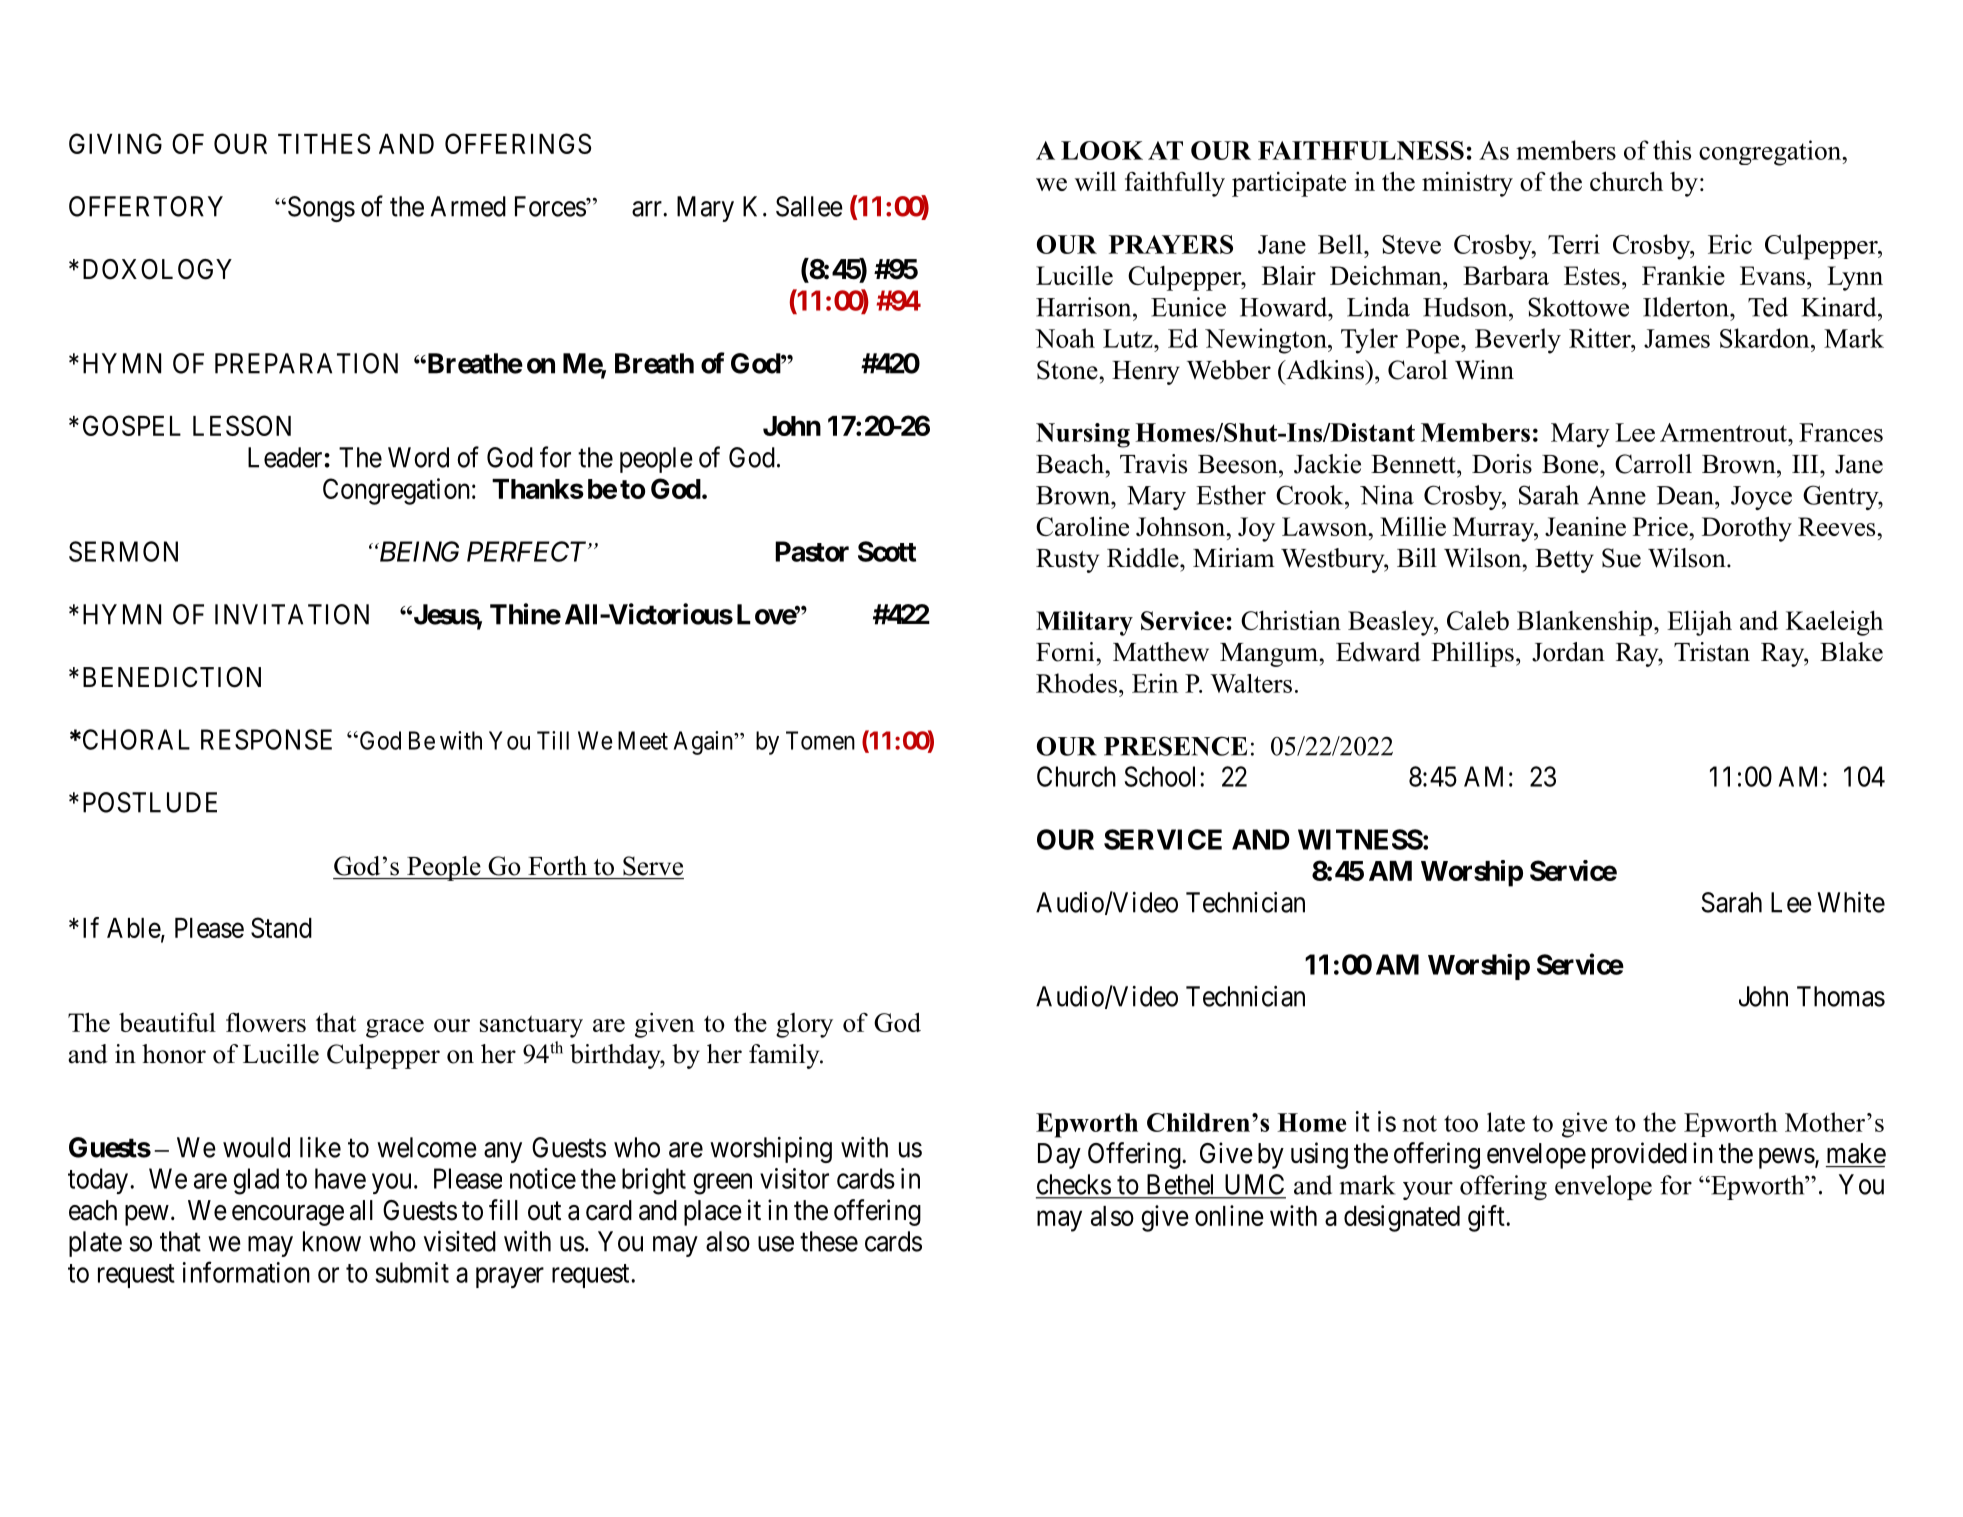 This document has width=1963, height=1517. Describe the element at coordinates (1672, 150) in the document. I see `this` at that location.
